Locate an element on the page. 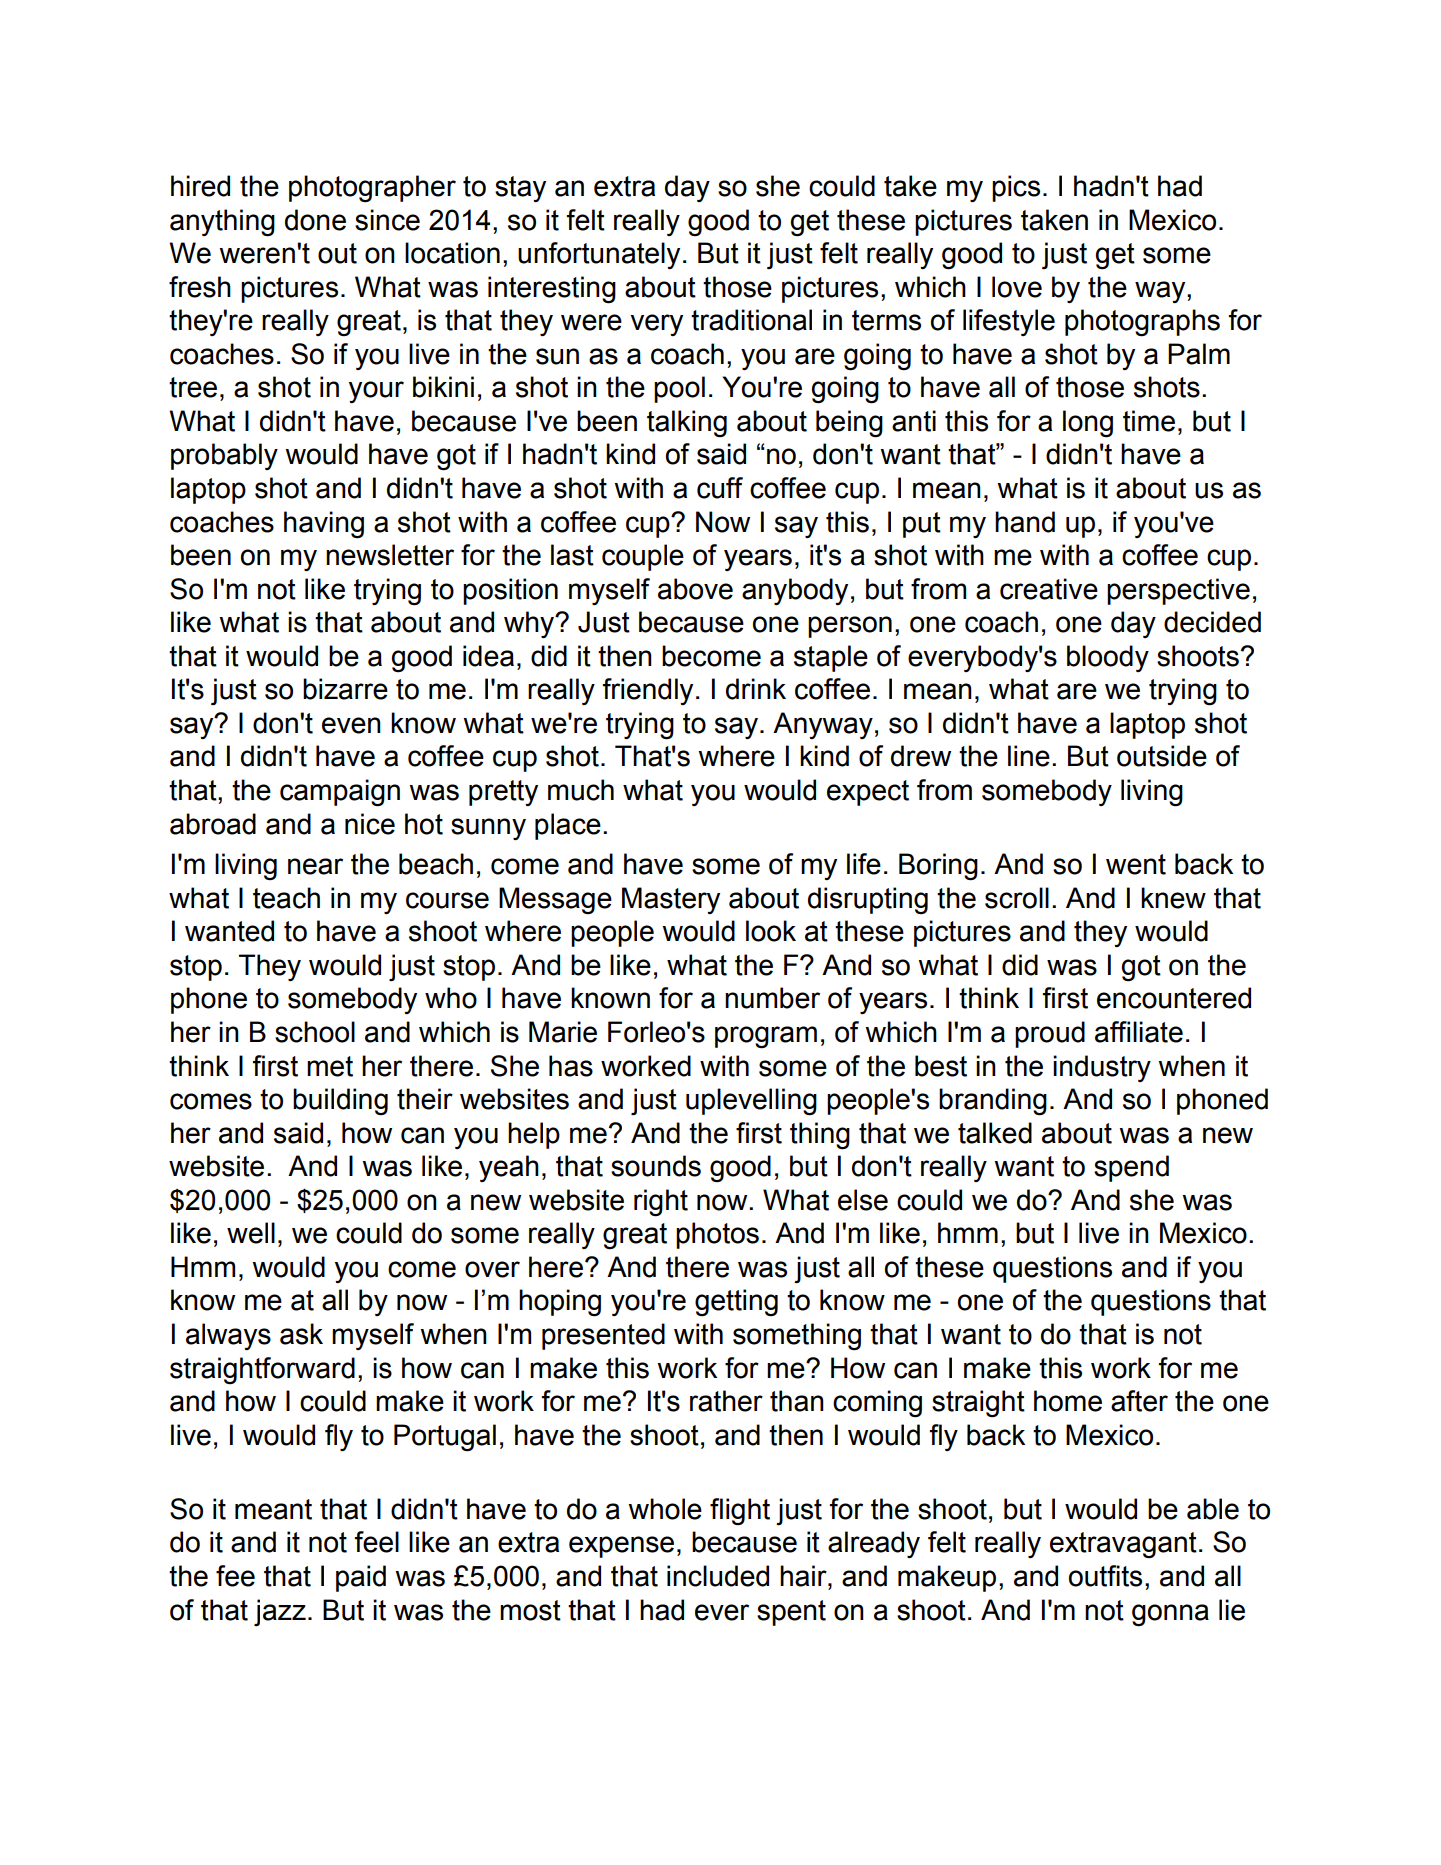 The height and width of the image is (1865, 1441). went is located at coordinates (1136, 864).
